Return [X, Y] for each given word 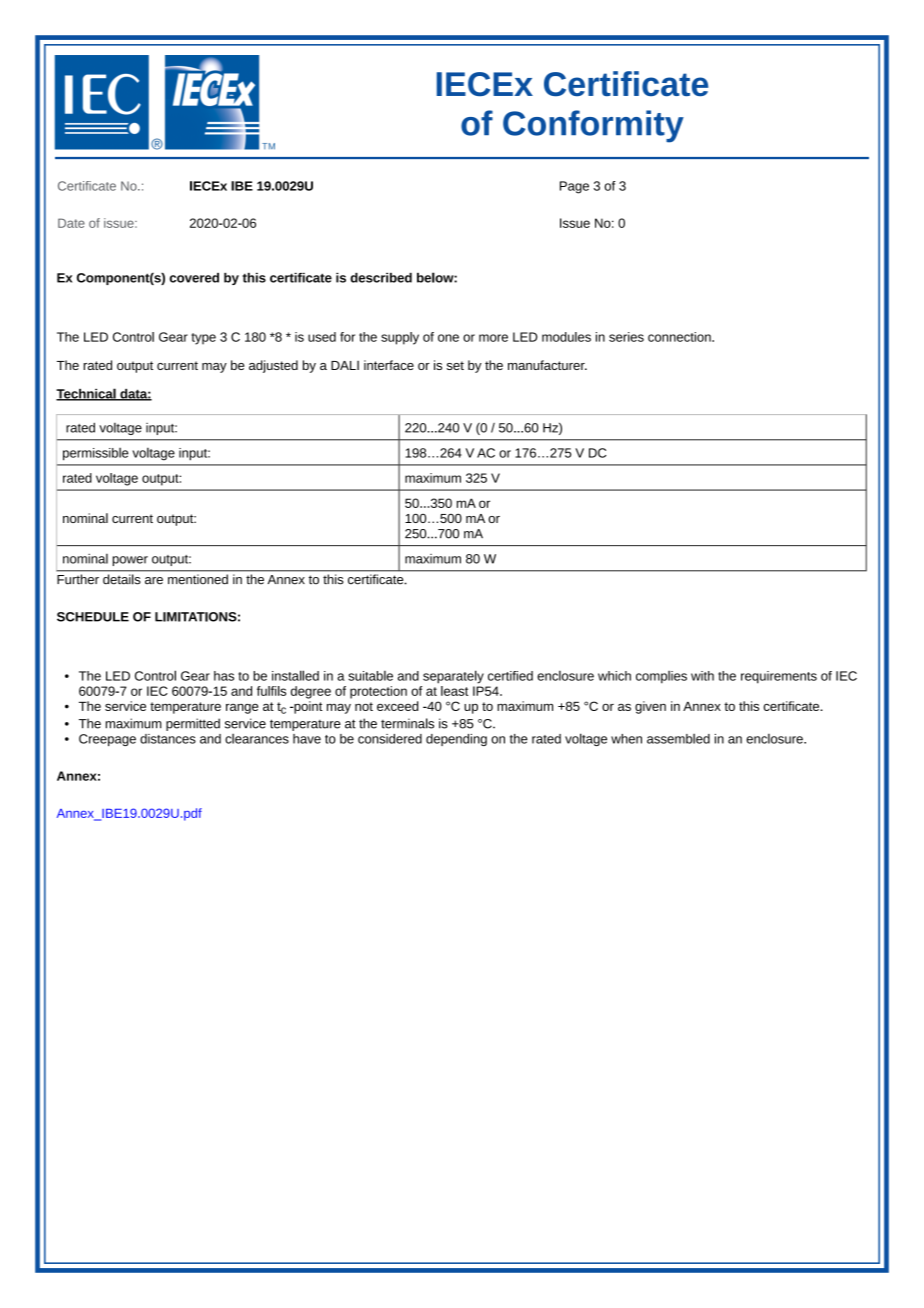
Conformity [593, 126]
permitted [193, 724]
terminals [407, 723]
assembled [678, 739]
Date [71, 223]
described [381, 277]
